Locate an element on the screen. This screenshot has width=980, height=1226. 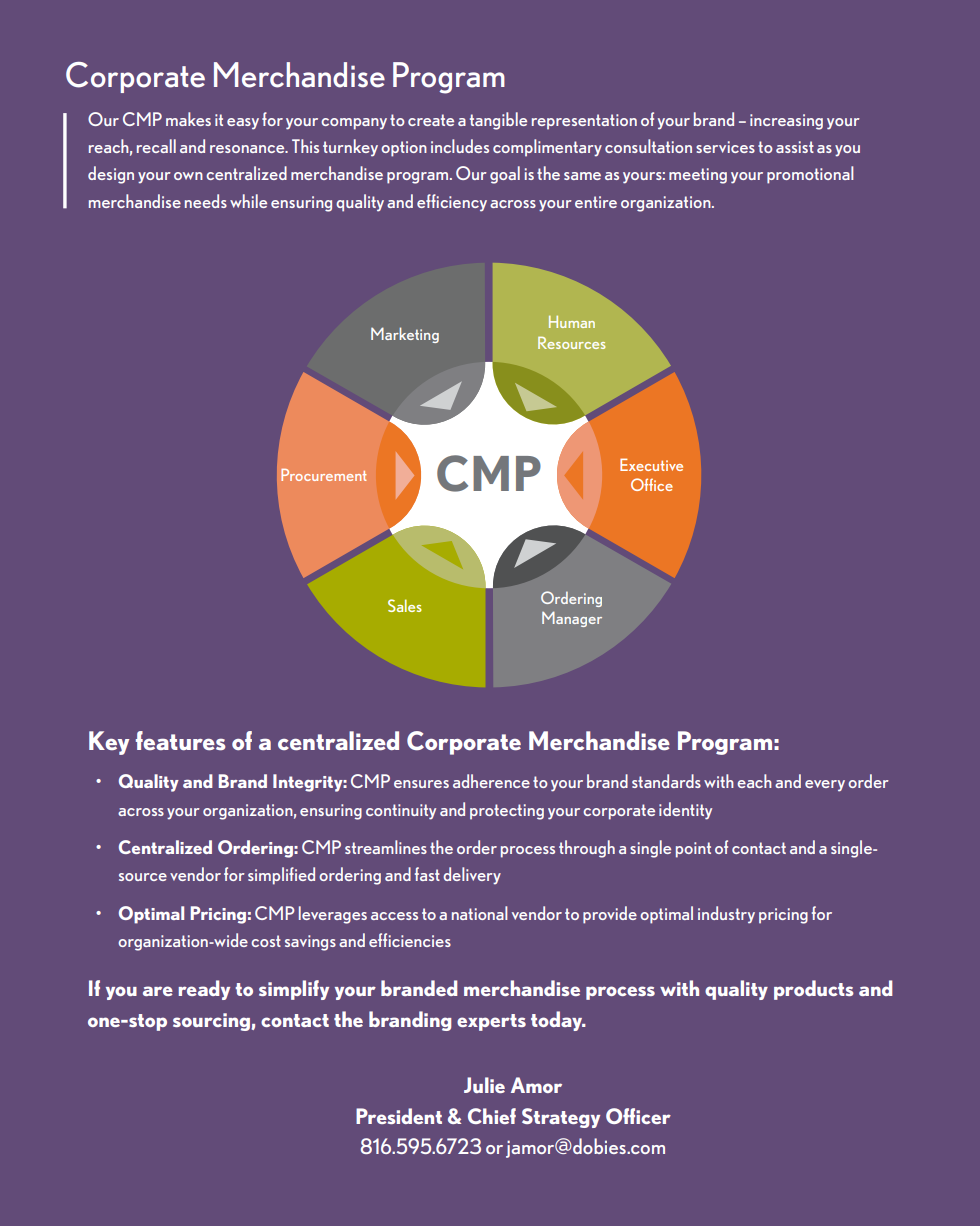
Marketing is located at coordinates (405, 335).
